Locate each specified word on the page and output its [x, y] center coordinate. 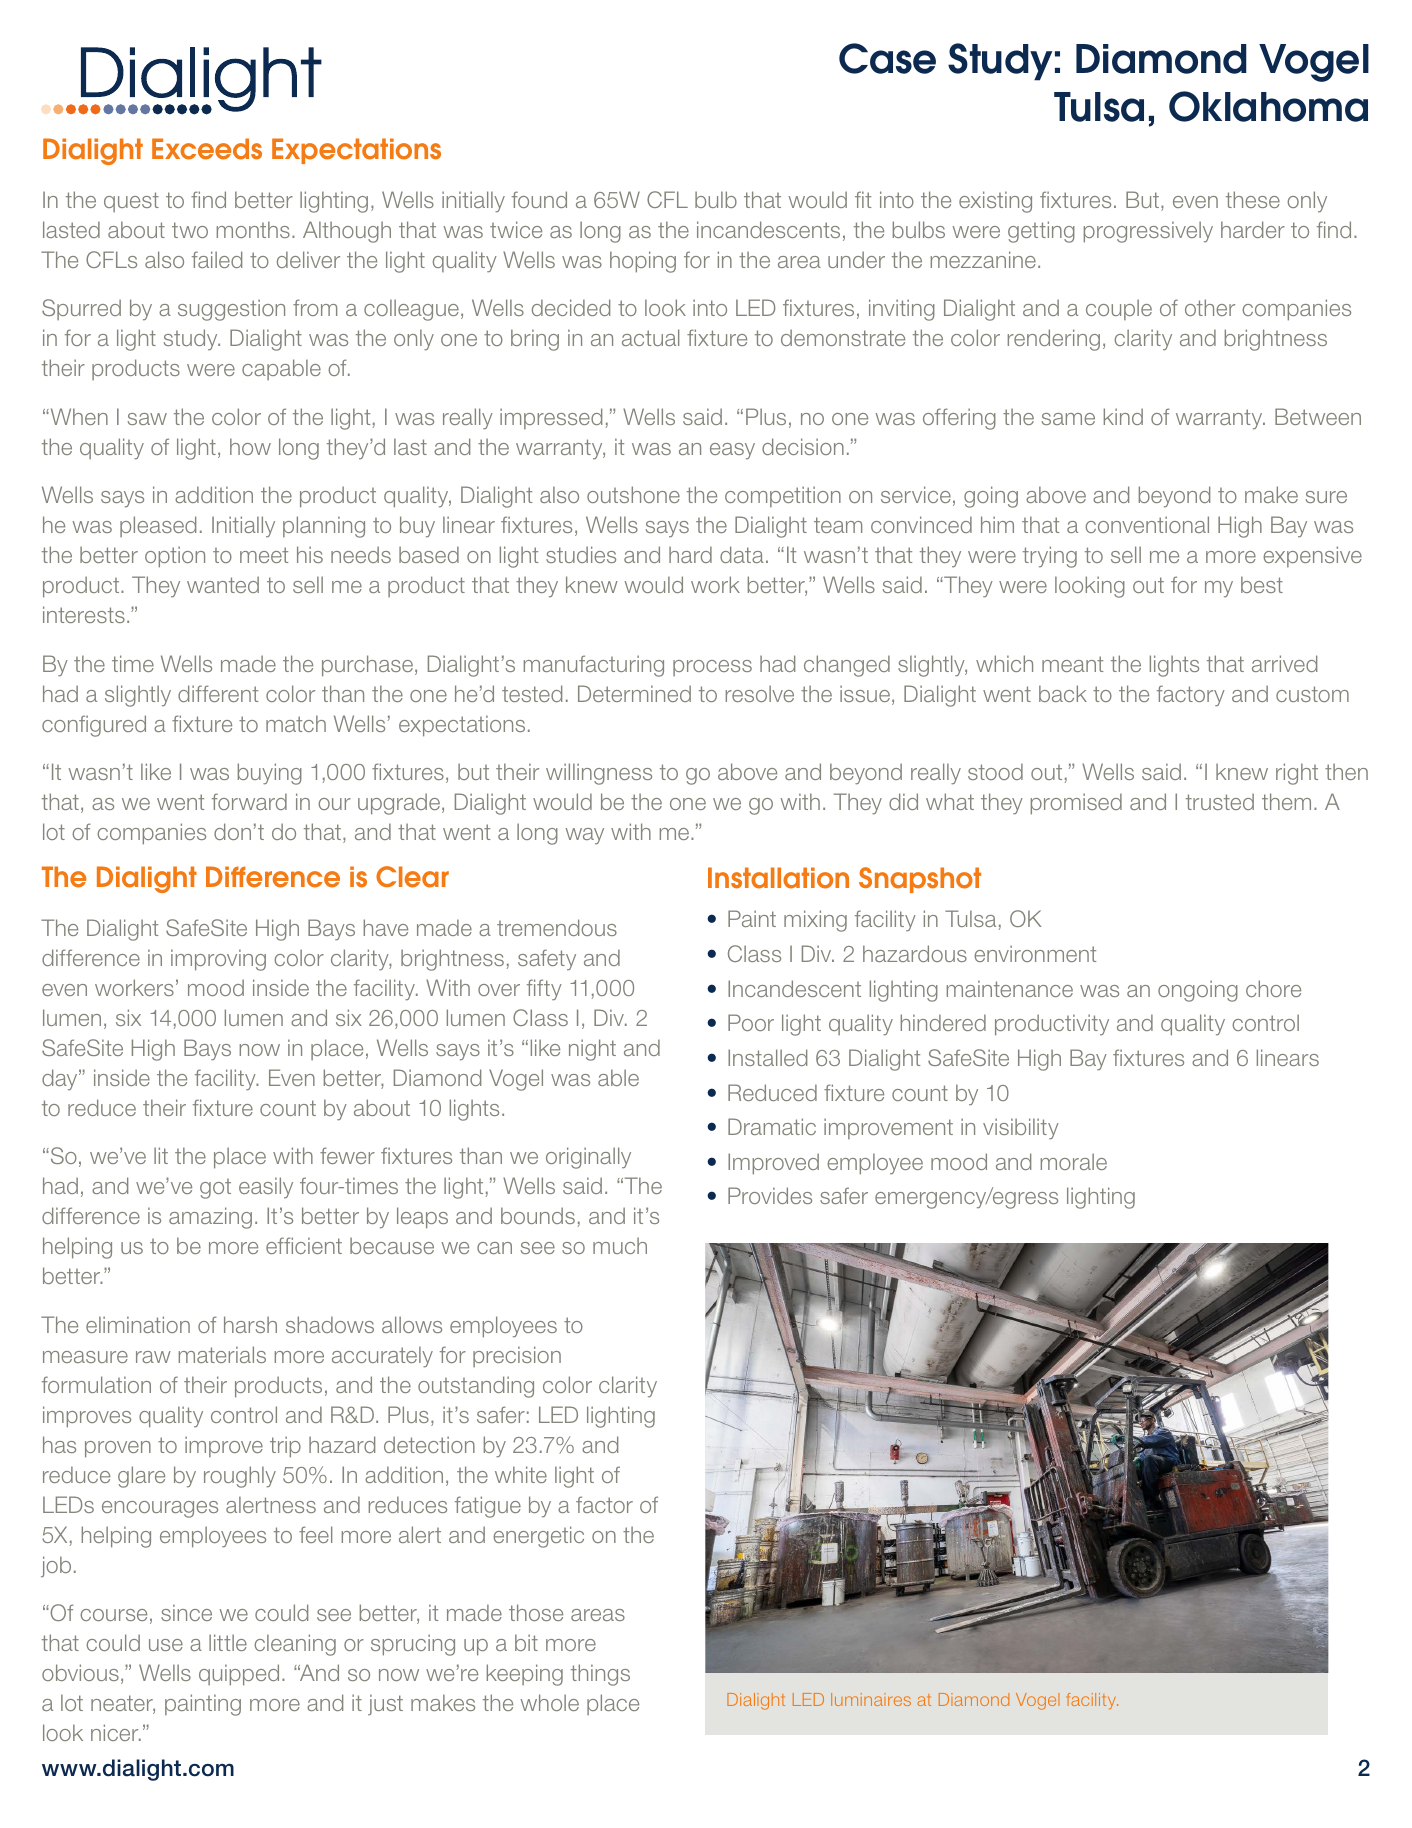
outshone [633, 494]
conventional [1147, 524]
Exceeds [207, 149]
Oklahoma [1268, 106]
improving [218, 960]
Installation [778, 878]
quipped [239, 1675]
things [600, 1675]
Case [887, 58]
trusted [1220, 801]
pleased [158, 526]
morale [1074, 1161]
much [620, 1245]
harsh [250, 1324]
